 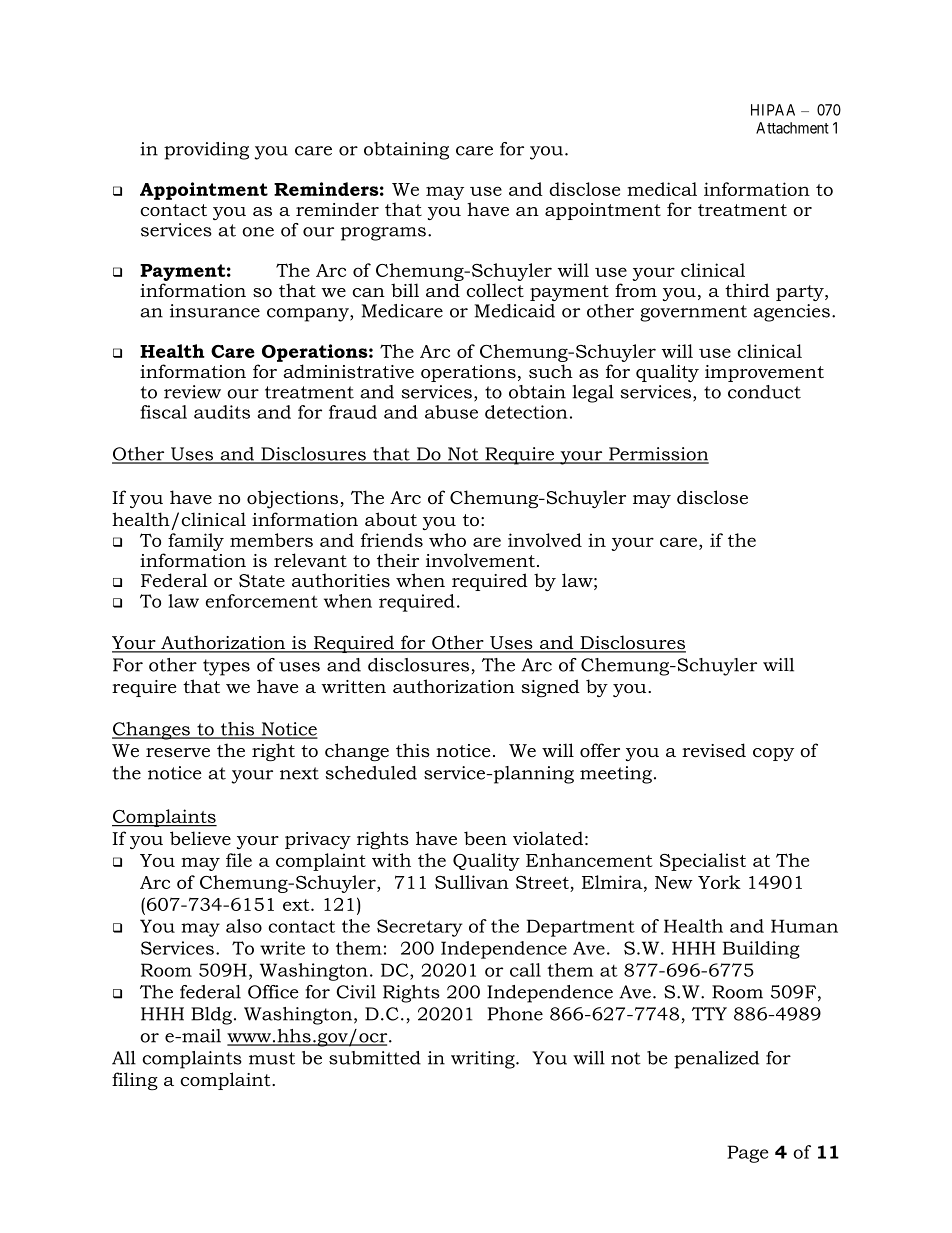 I want to click on abuse, so click(x=451, y=412).
